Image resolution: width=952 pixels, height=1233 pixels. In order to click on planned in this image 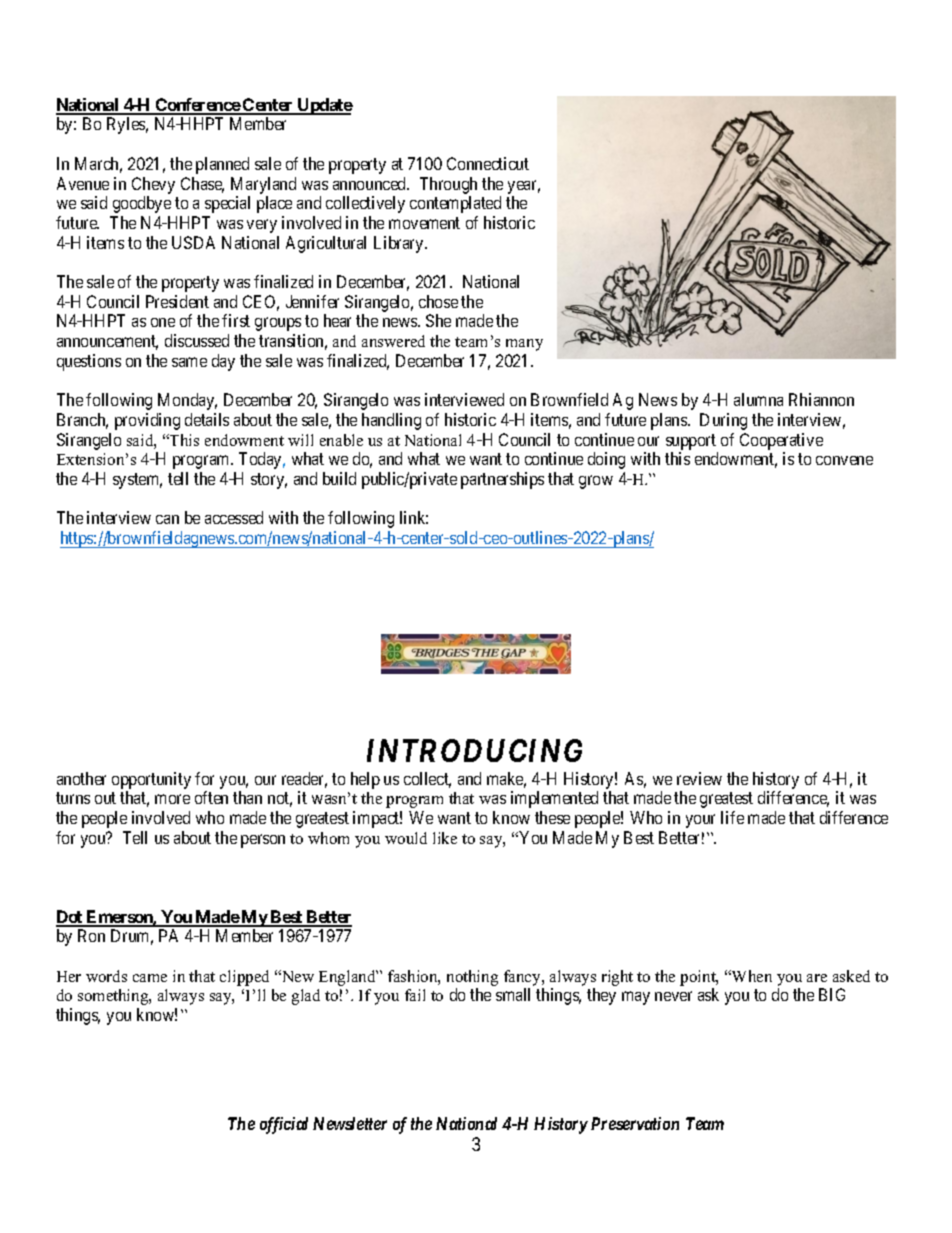, I will do `click(222, 165)`.
